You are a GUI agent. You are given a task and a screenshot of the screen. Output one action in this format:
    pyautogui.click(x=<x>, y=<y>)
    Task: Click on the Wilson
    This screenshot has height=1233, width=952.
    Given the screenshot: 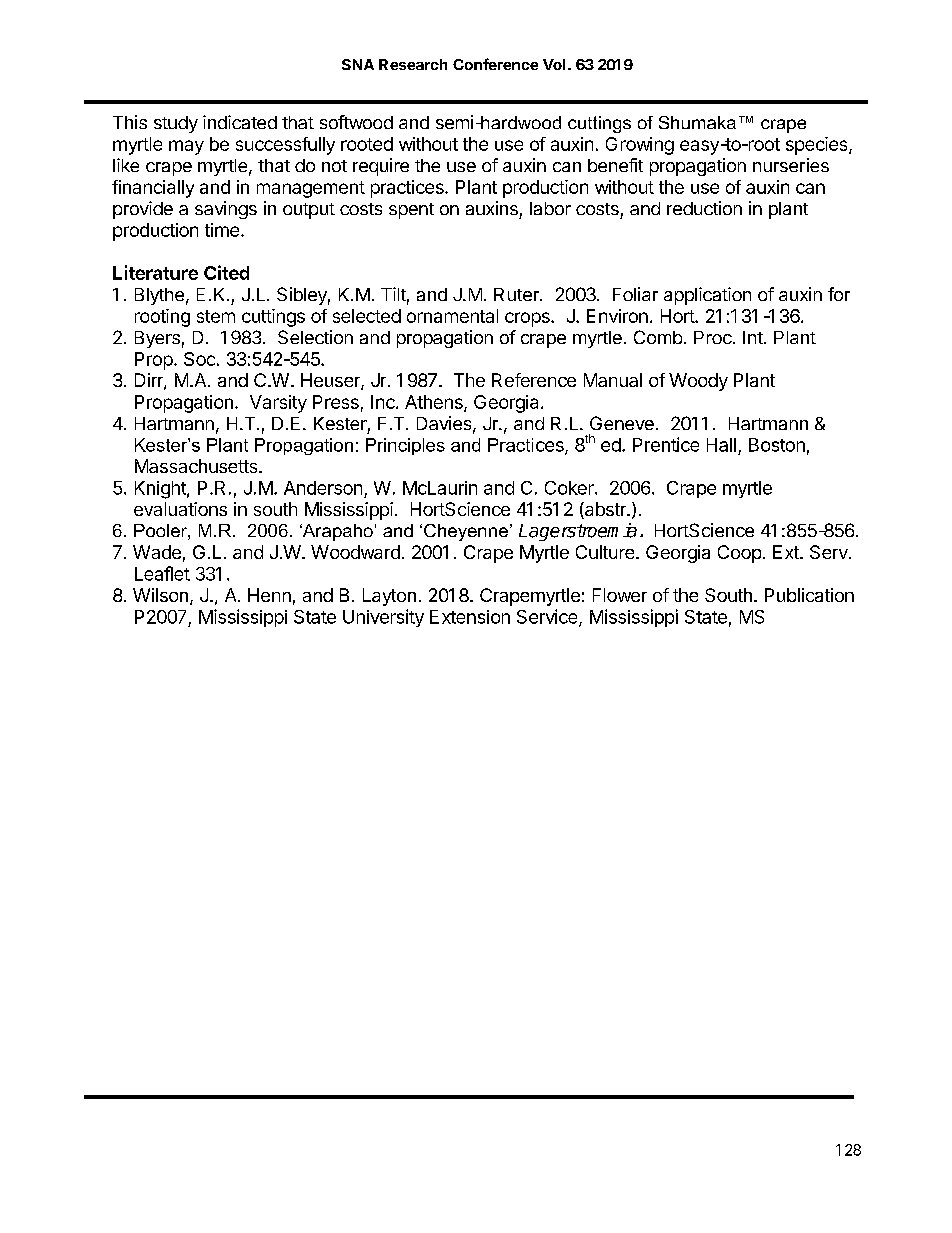 What is the action you would take?
    pyautogui.click(x=160, y=595)
